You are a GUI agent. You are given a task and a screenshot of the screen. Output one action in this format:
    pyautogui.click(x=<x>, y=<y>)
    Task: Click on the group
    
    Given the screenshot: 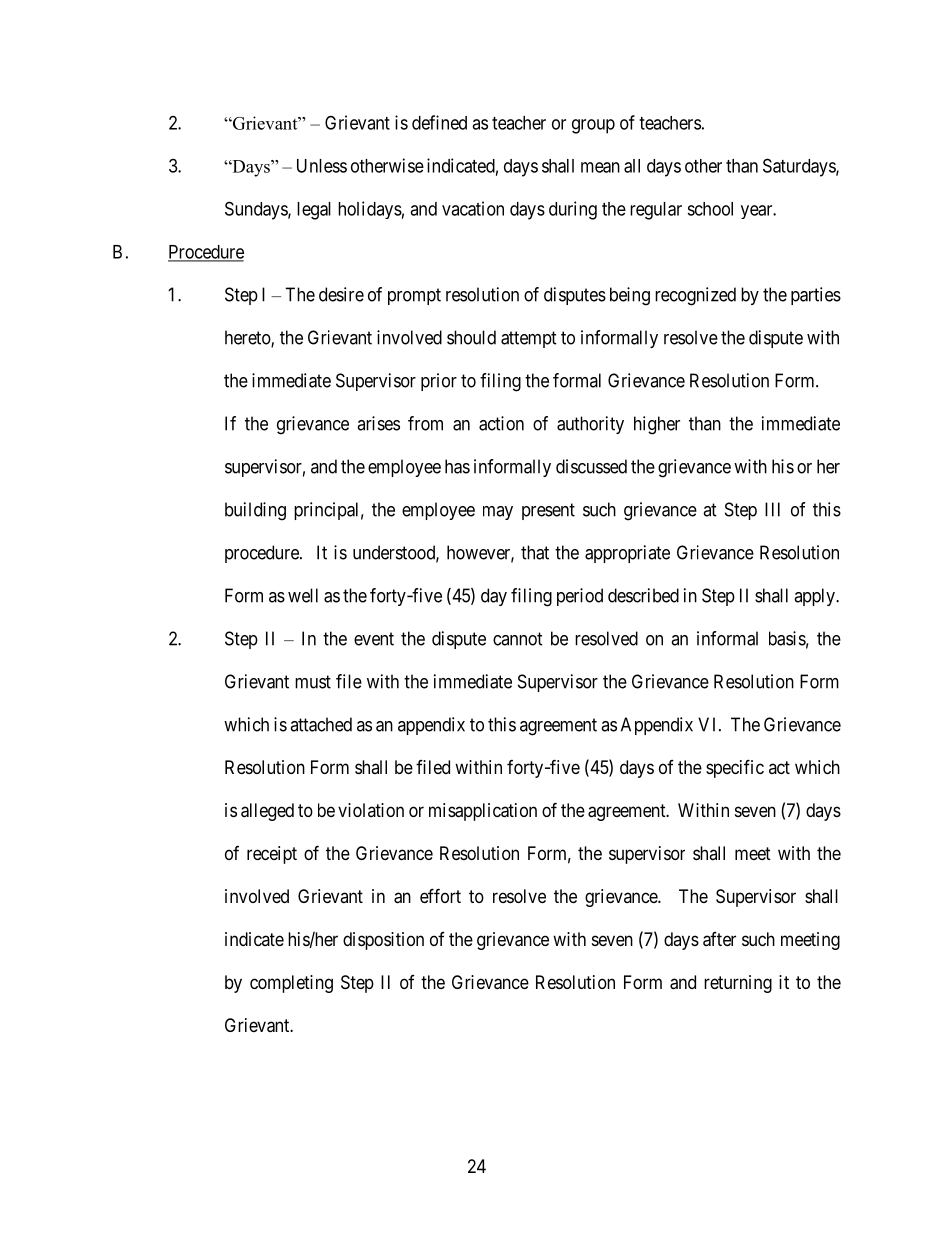 What is the action you would take?
    pyautogui.click(x=593, y=126)
